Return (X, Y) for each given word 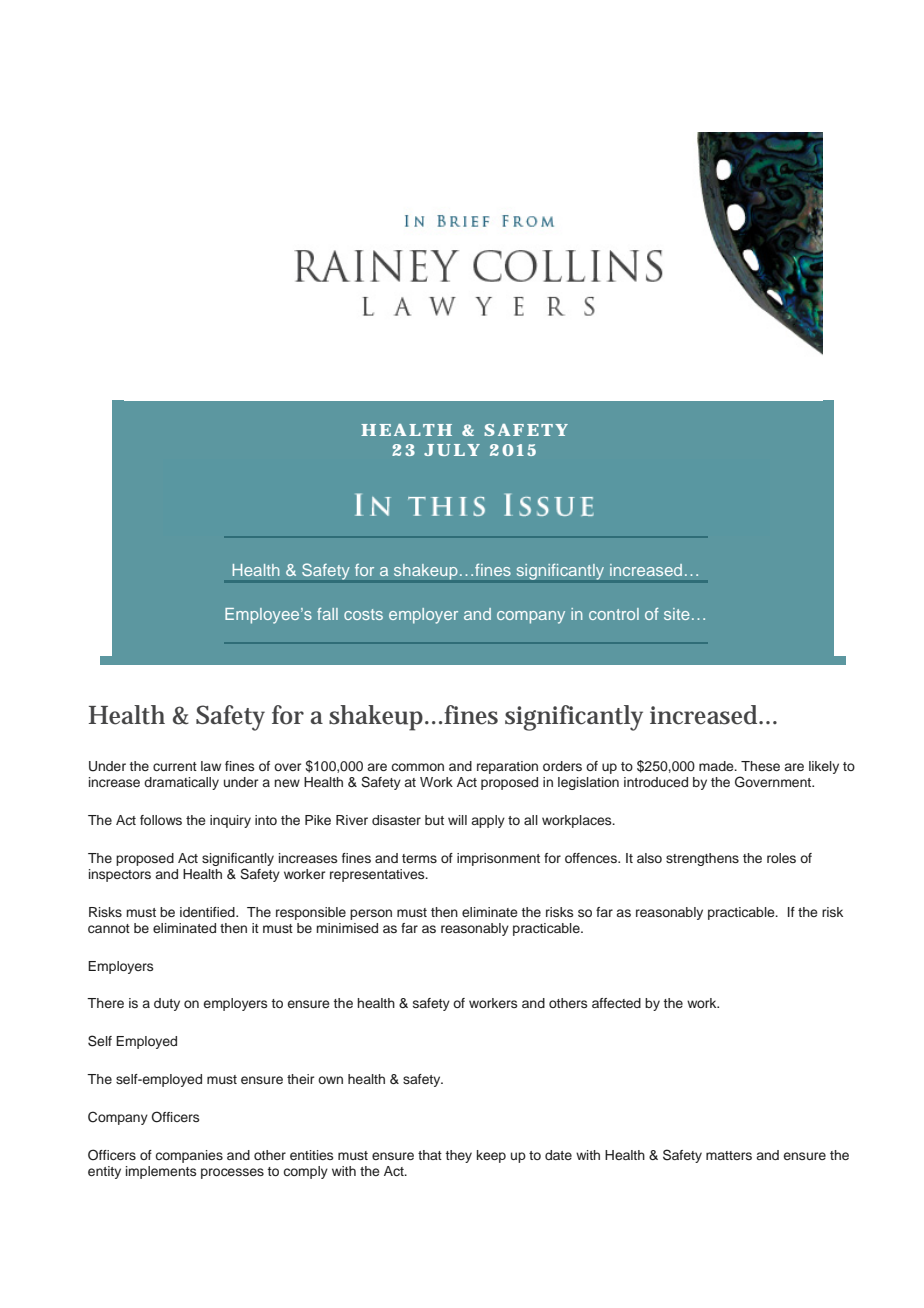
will (457, 820)
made (717, 766)
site (677, 614)
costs (363, 614)
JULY (452, 450)
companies (189, 1156)
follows (161, 820)
